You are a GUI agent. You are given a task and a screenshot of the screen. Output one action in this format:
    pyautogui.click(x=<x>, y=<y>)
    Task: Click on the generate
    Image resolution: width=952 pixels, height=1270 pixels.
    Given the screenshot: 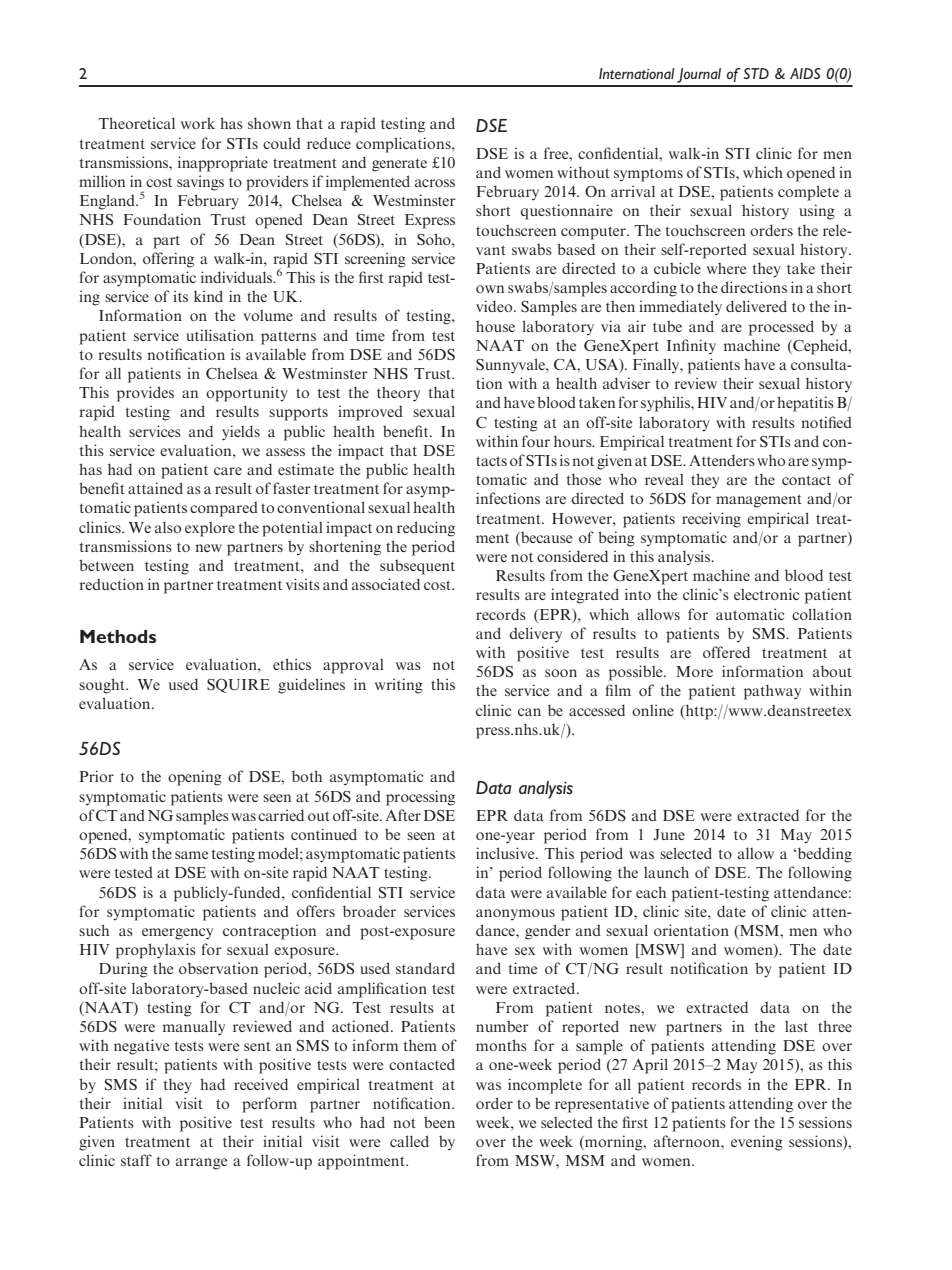 What is the action you would take?
    pyautogui.click(x=399, y=165)
